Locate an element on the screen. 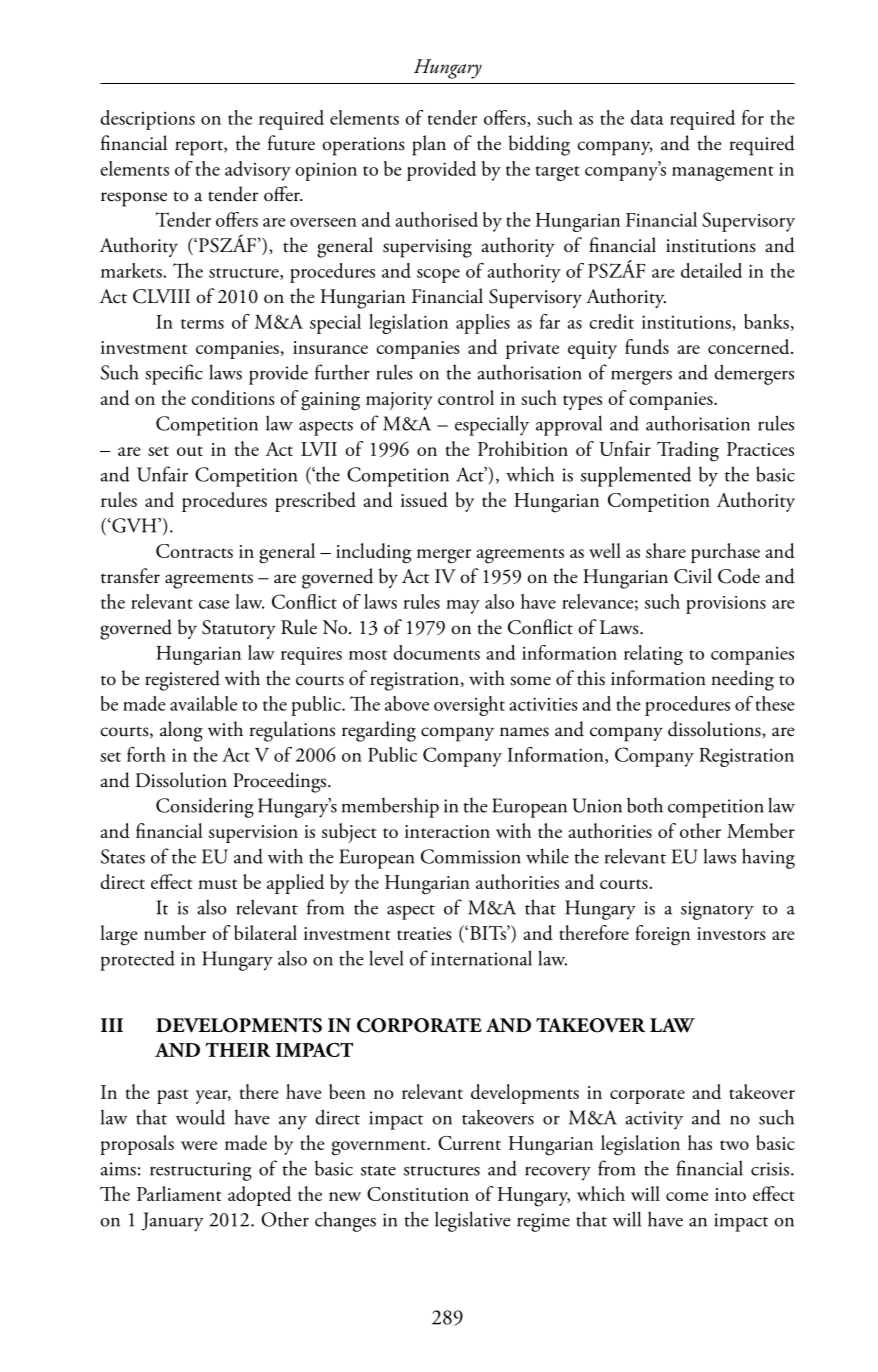  plan is located at coordinates (429, 145).
